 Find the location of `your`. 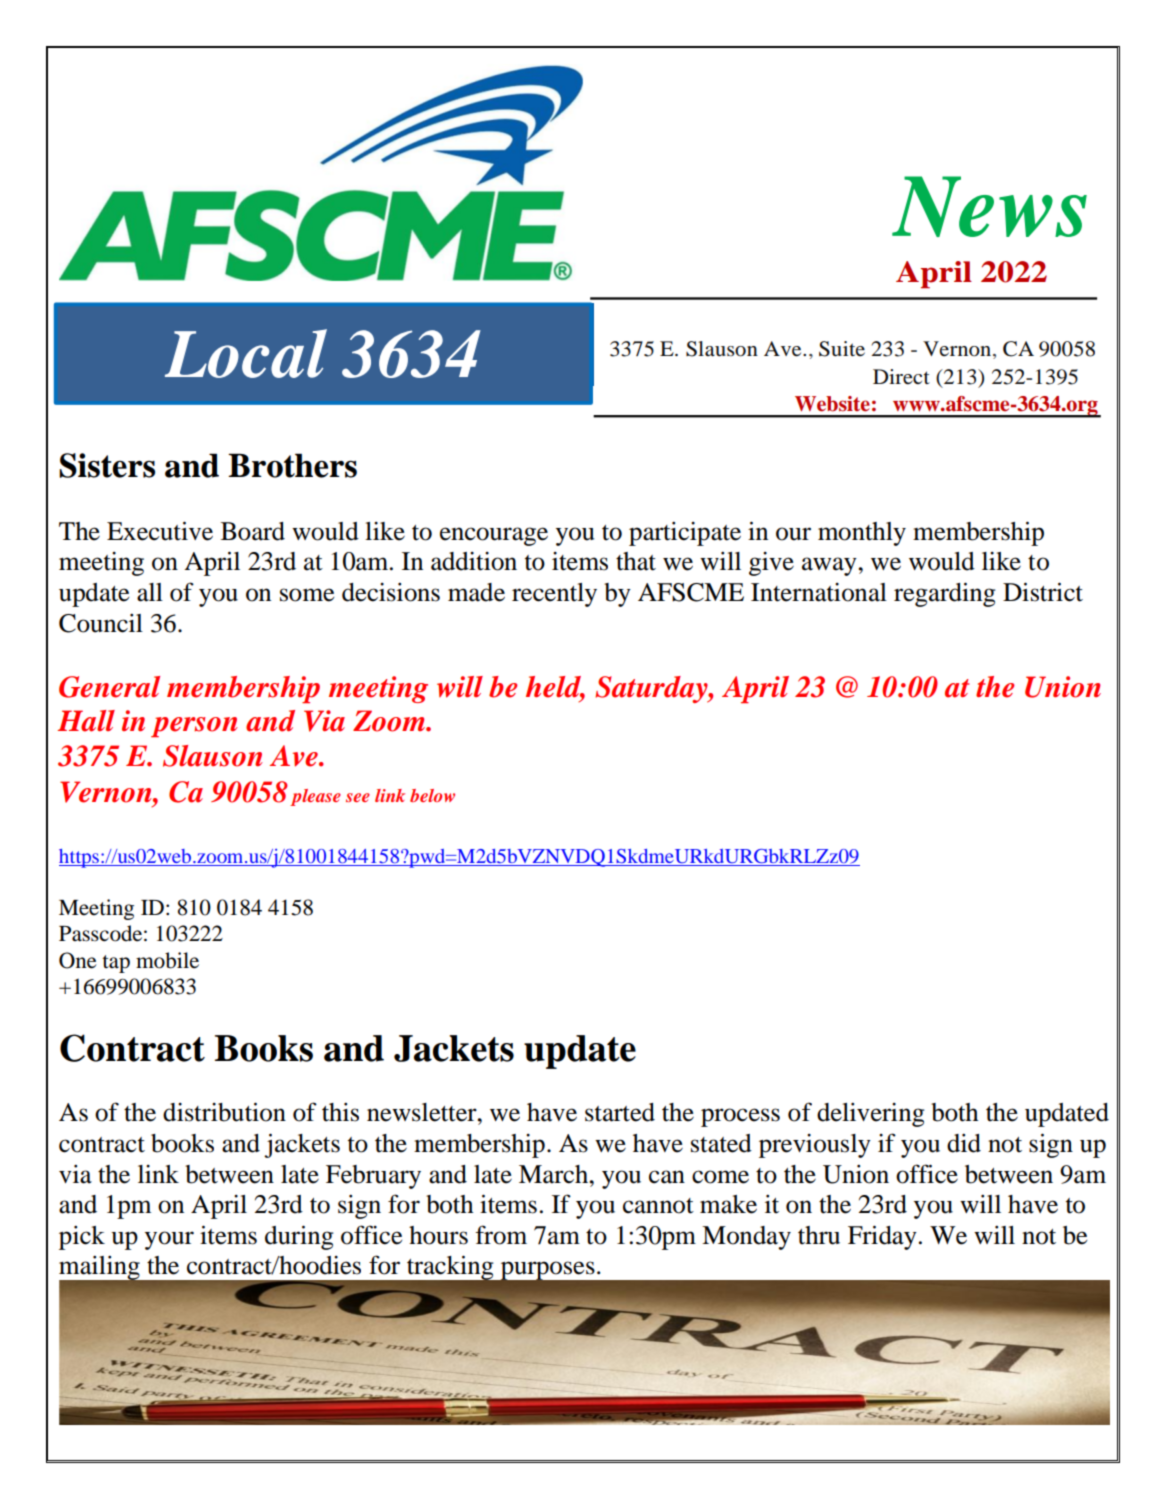

your is located at coordinates (169, 1240).
